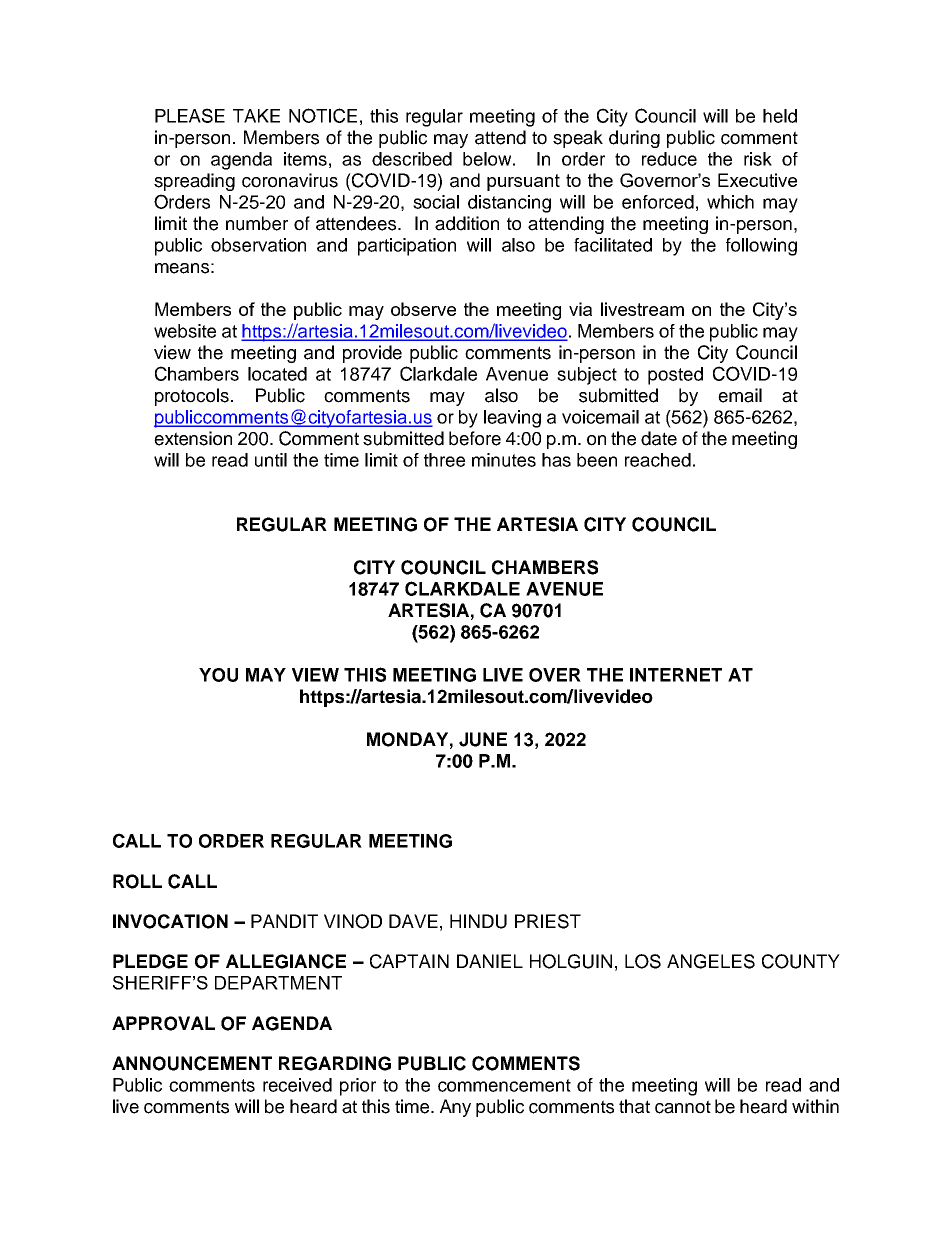 This screenshot has width=952, height=1233. What do you see at coordinates (758, 159) in the screenshot?
I see `risk` at bounding box center [758, 159].
